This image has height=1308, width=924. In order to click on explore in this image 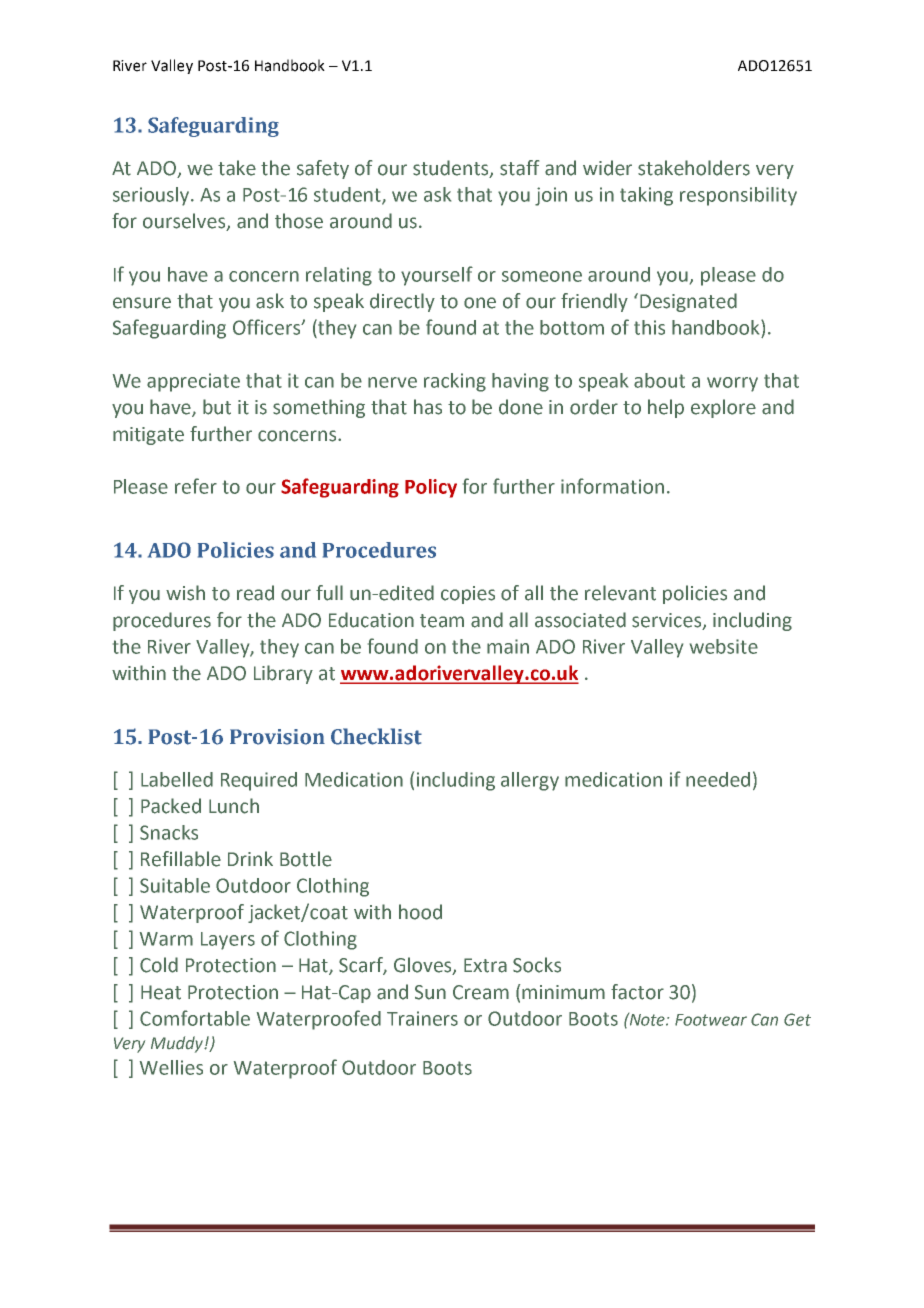, I will do `click(723, 408)`.
